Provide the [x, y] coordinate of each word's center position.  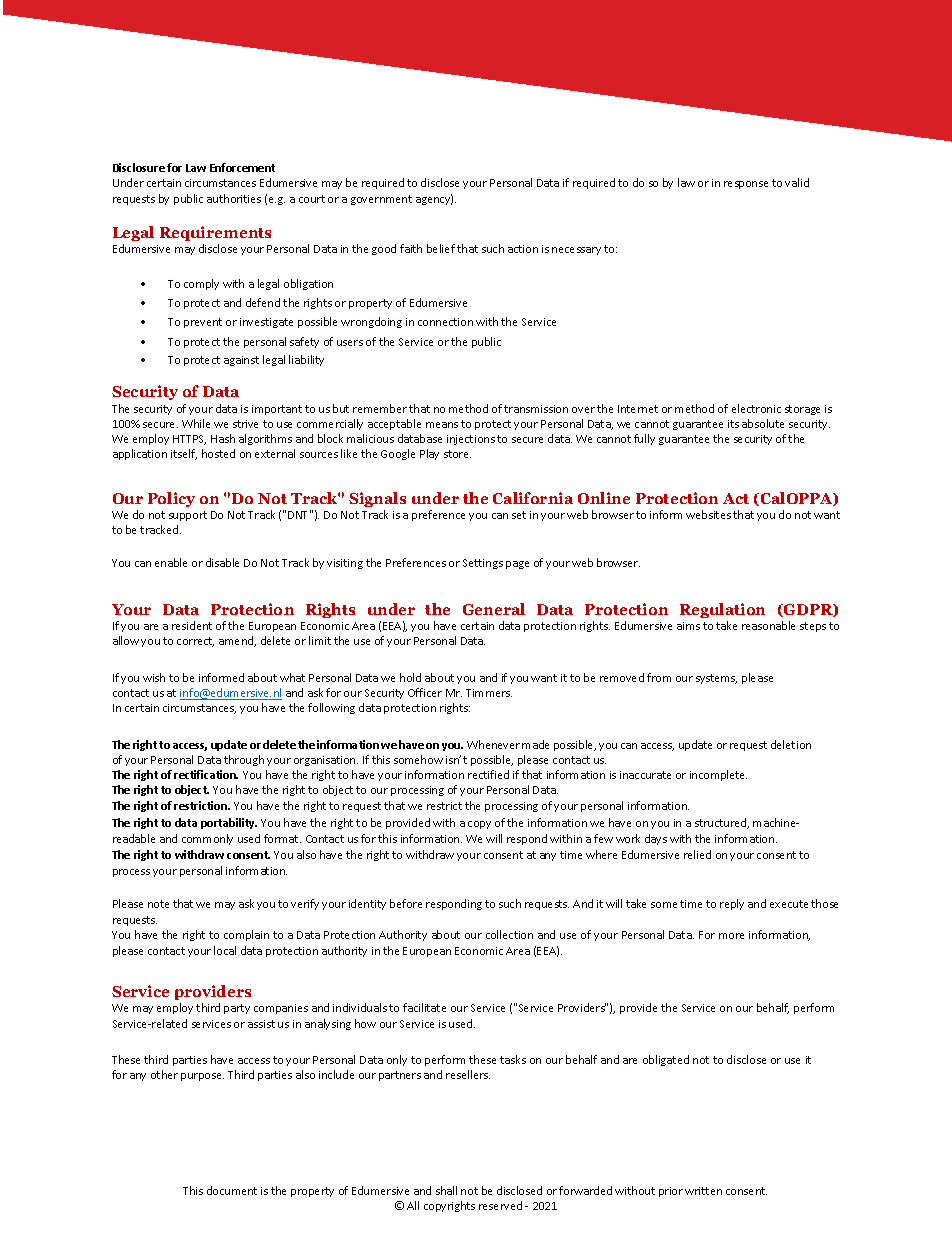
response [746, 185]
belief [441, 248]
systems [716, 679]
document [232, 1190]
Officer [425, 692]
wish [154, 677]
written [703, 1191]
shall [446, 1190]
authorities [234, 198]
